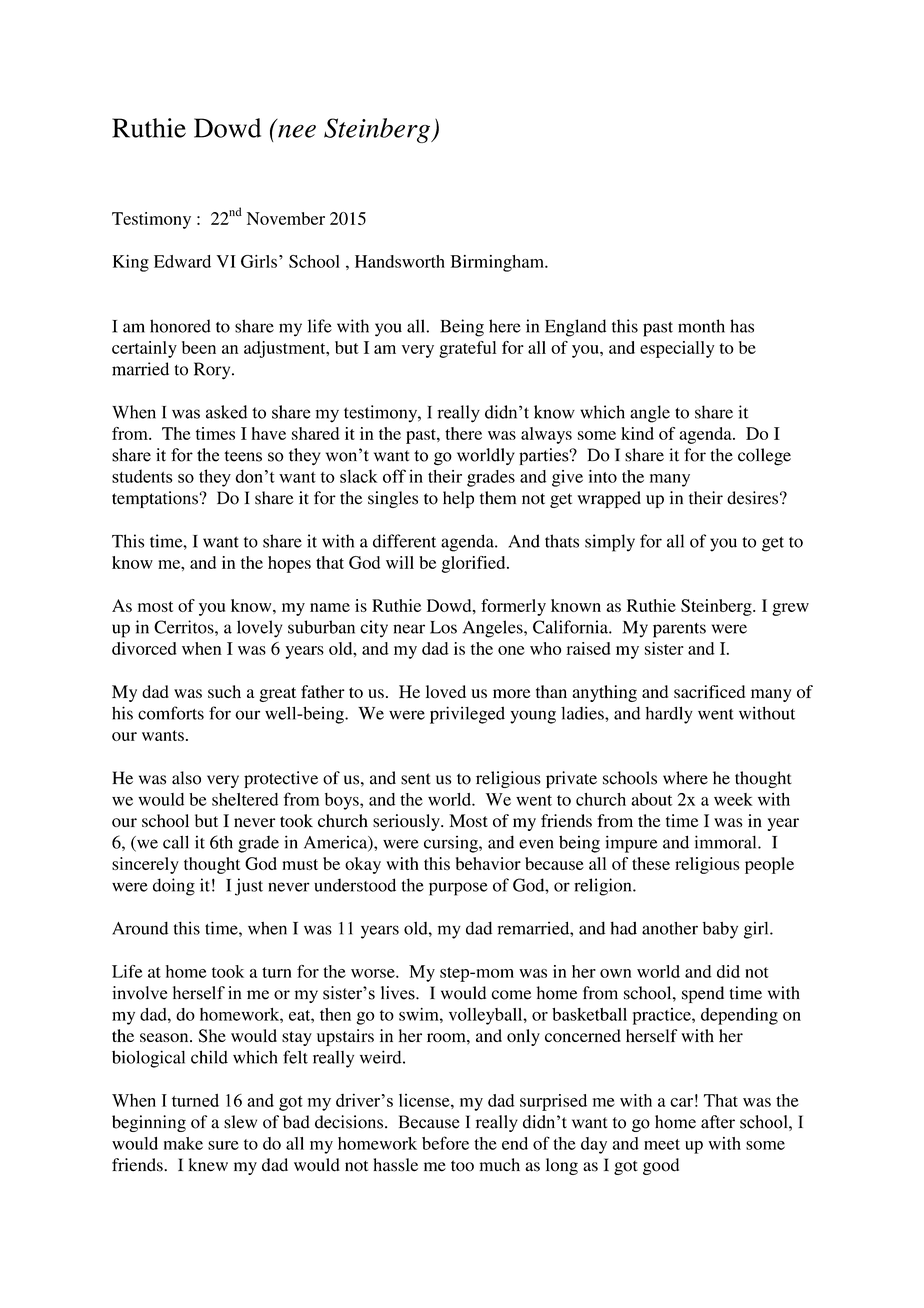 This screenshot has width=924, height=1308. I want to click on sure, so click(223, 1145).
